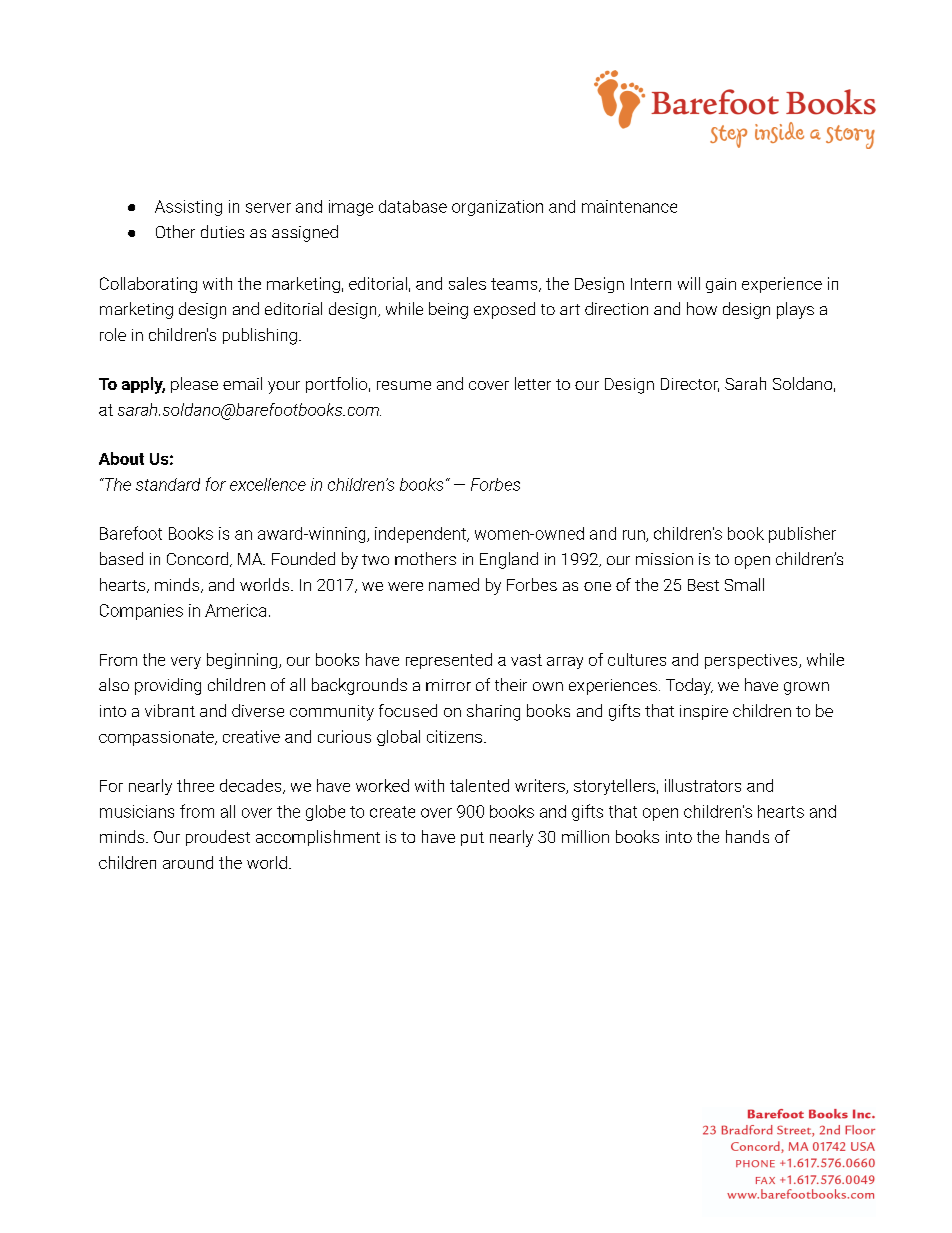  I want to click on mission, so click(664, 559).
